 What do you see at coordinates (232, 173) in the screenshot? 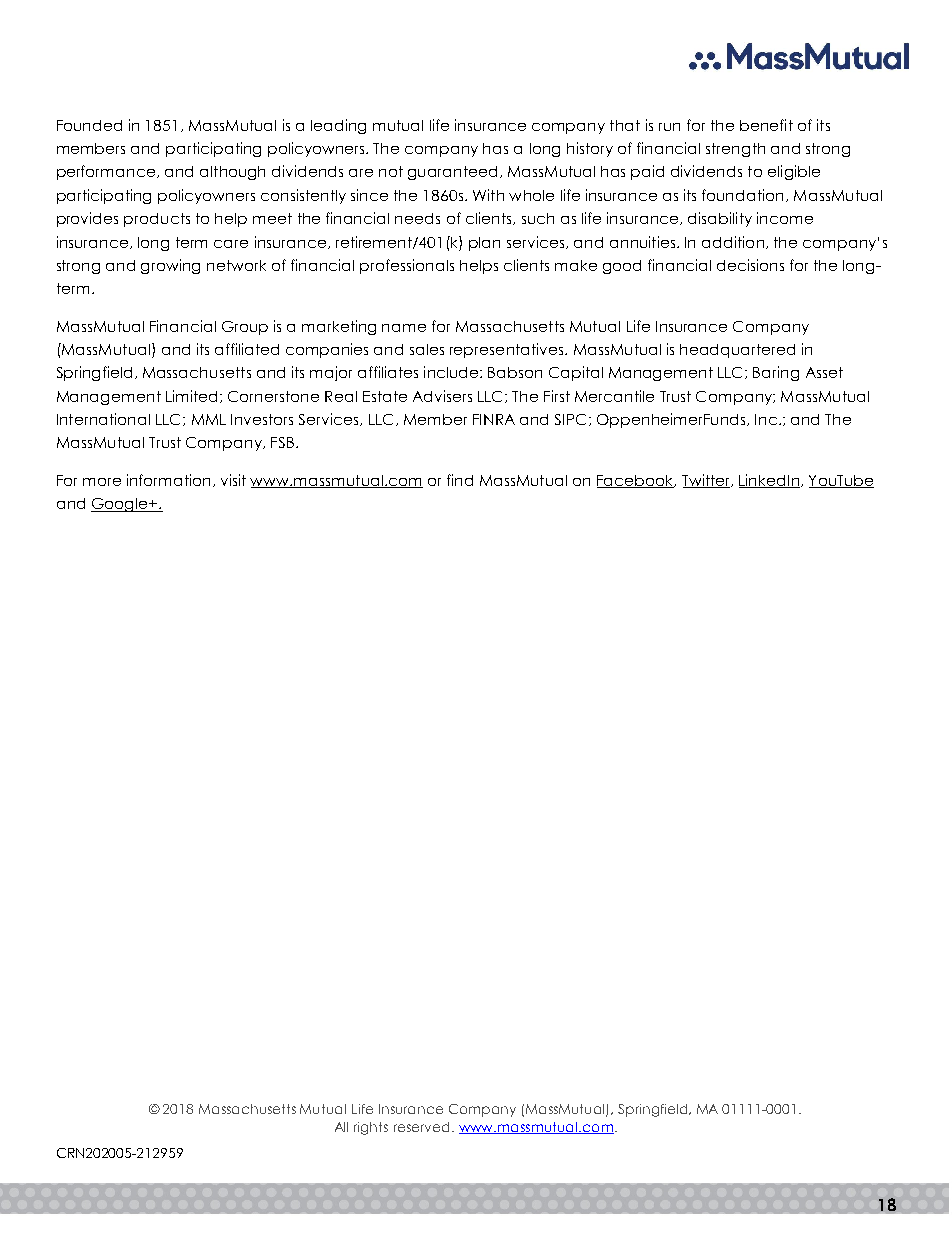
I see `although` at bounding box center [232, 173].
